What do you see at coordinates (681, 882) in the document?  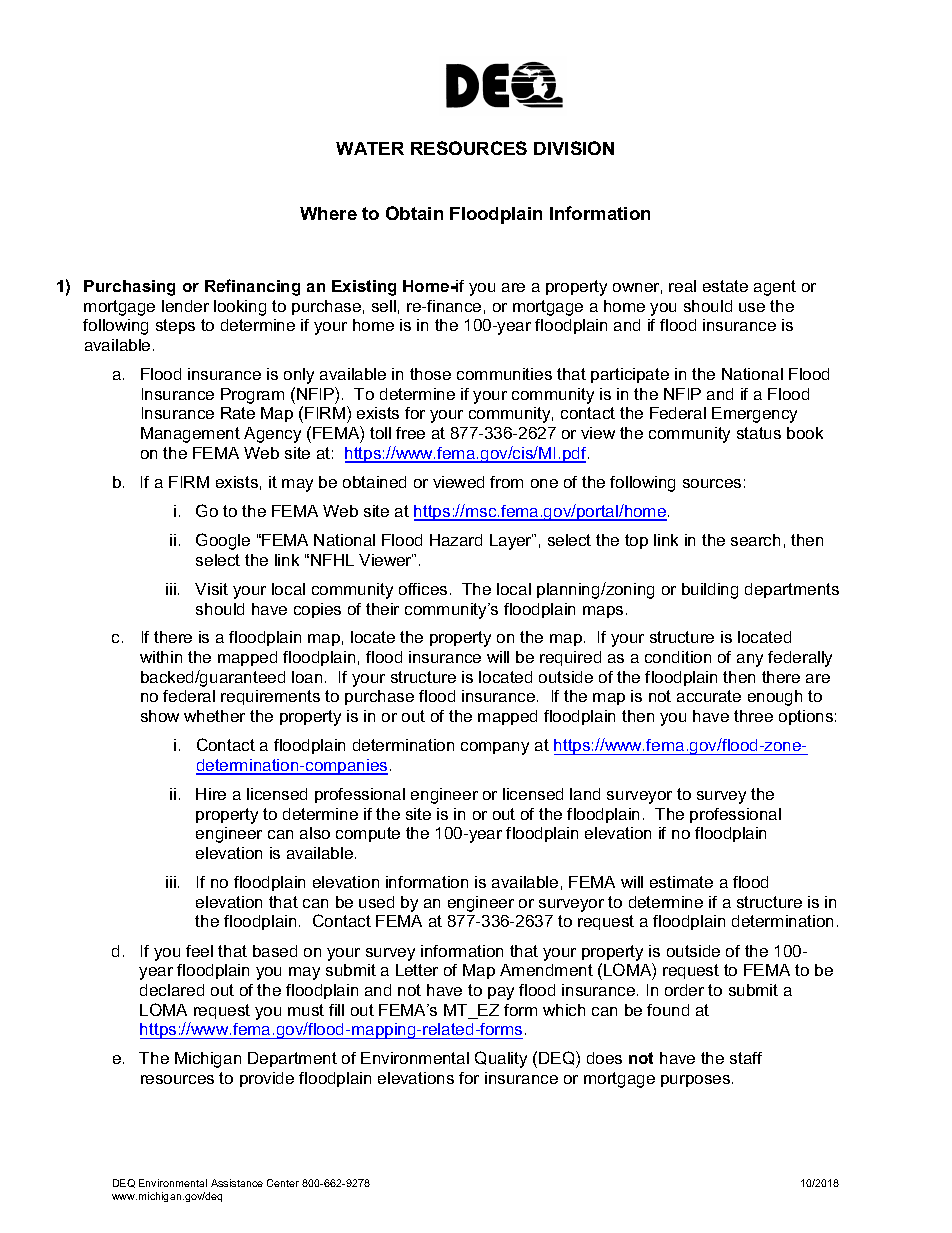 I see `estimate` at bounding box center [681, 882].
